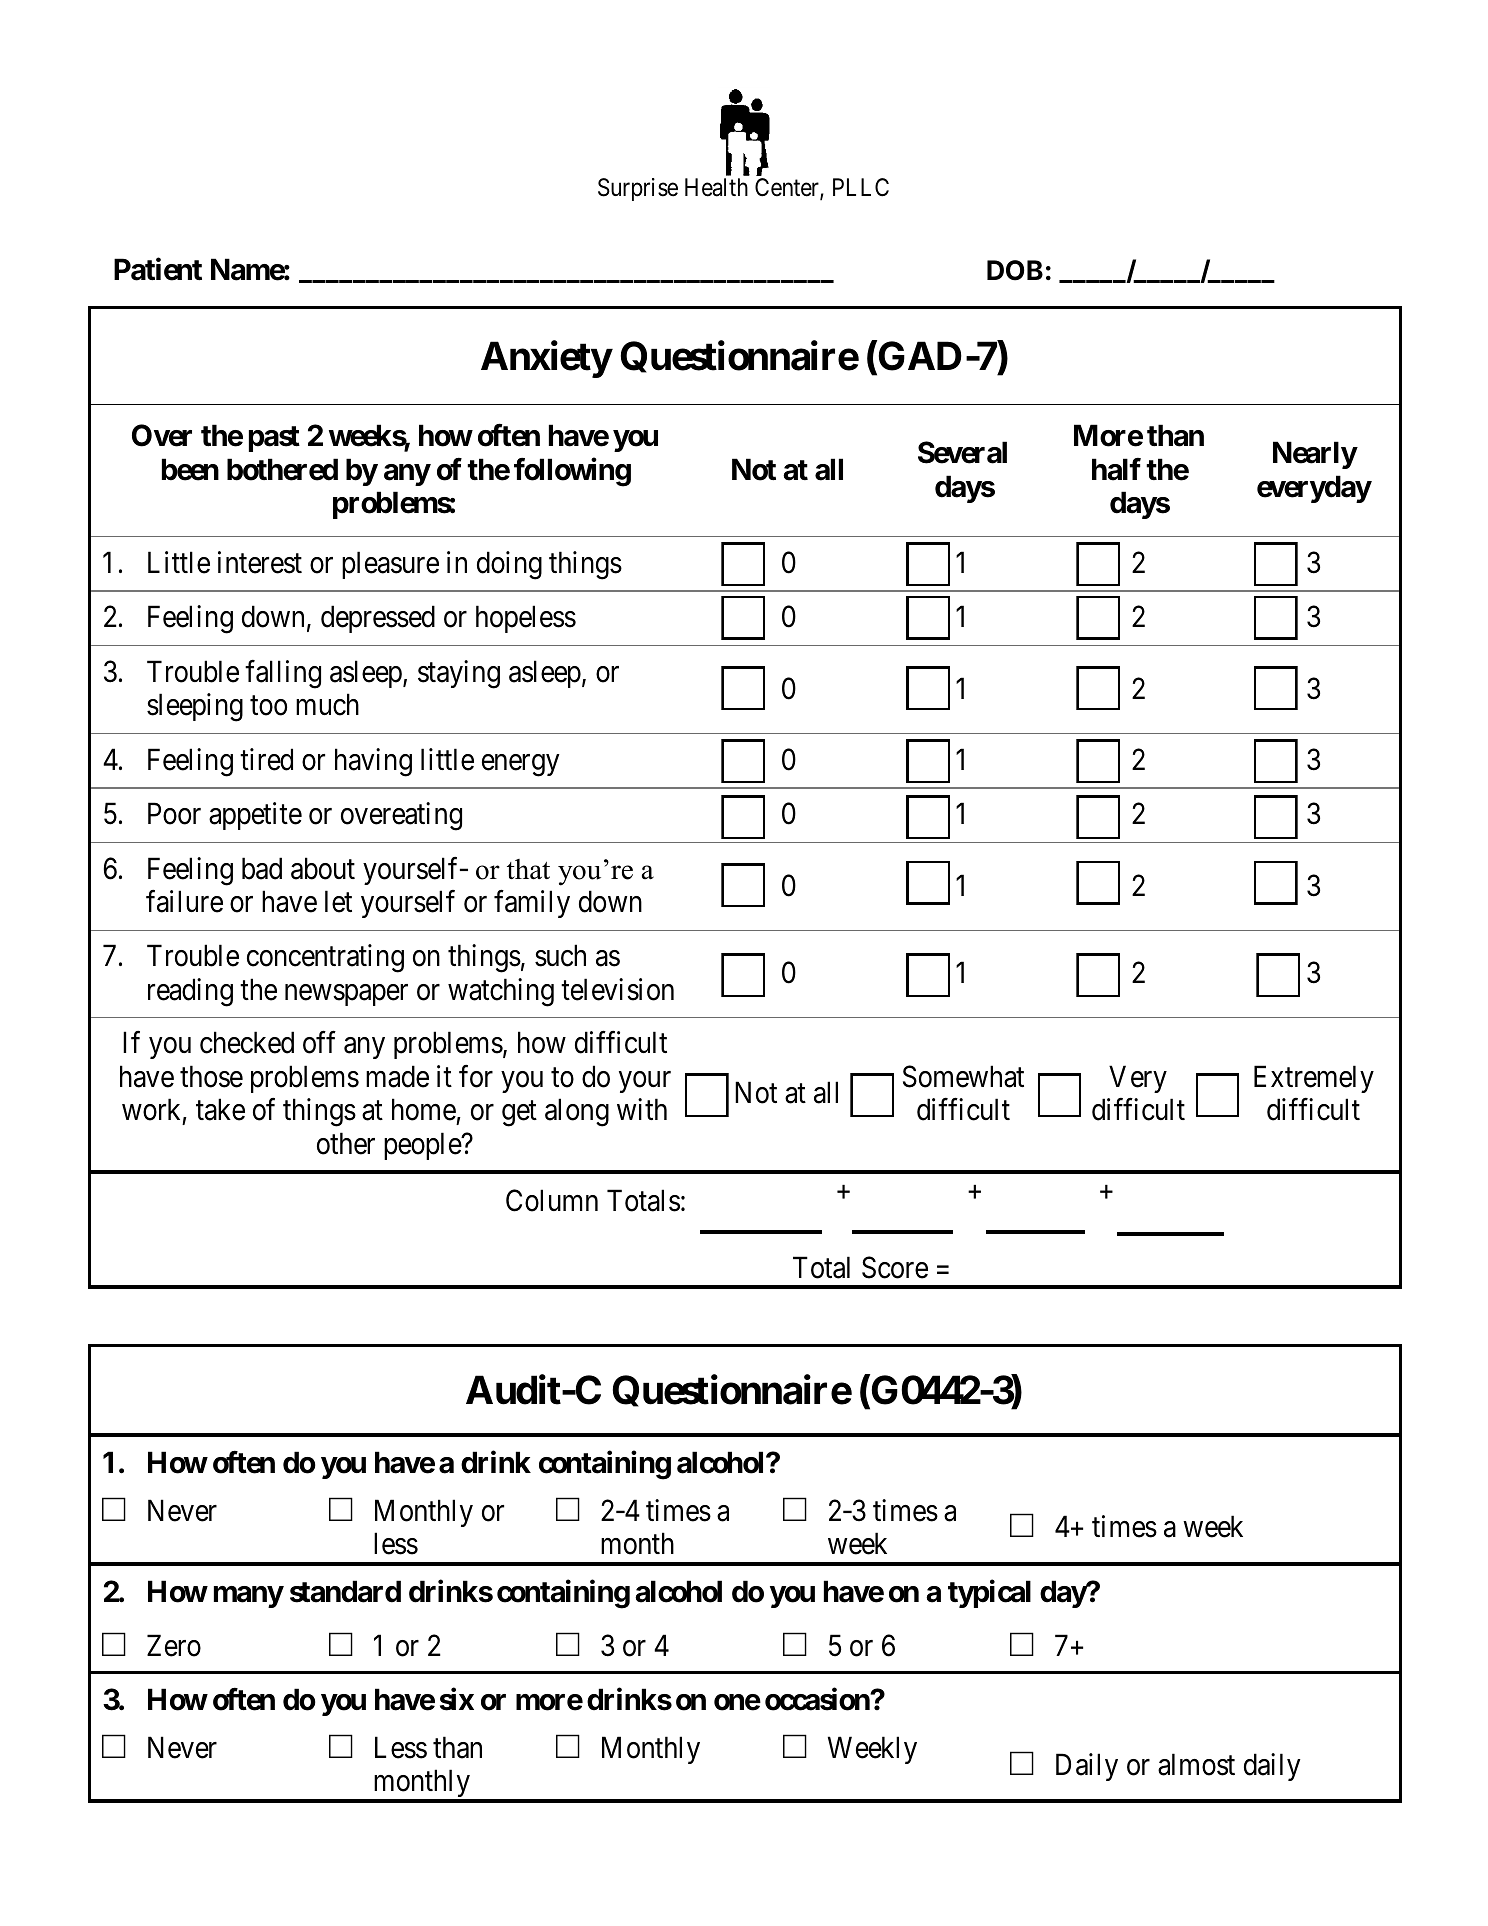  I want to click on Extremely, so click(1314, 1079).
